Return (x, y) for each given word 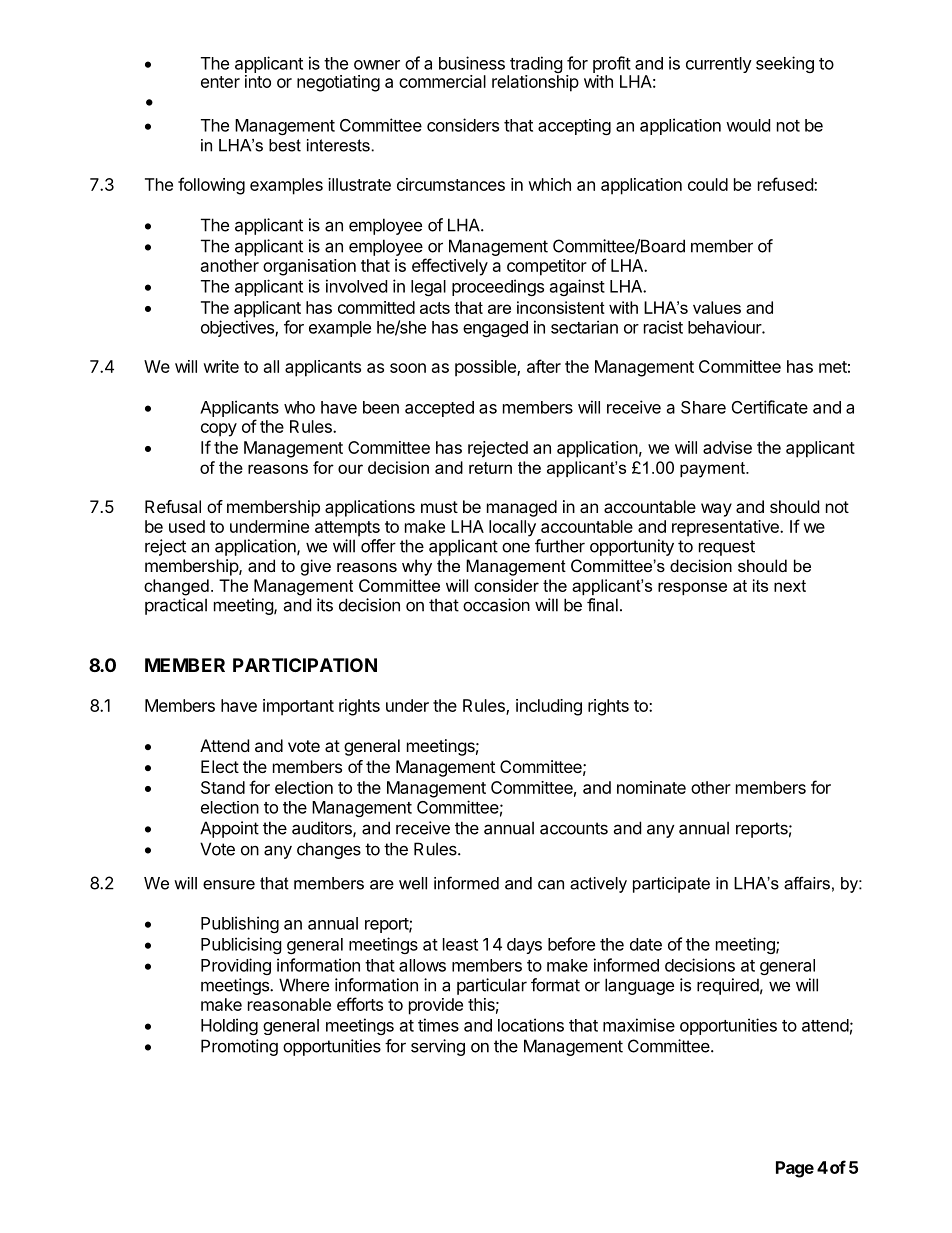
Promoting (239, 1047)
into (258, 81)
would (748, 125)
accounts (574, 828)
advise (727, 447)
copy (219, 430)
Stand (223, 787)
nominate (651, 787)
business (472, 63)
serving (438, 1047)
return (490, 468)
